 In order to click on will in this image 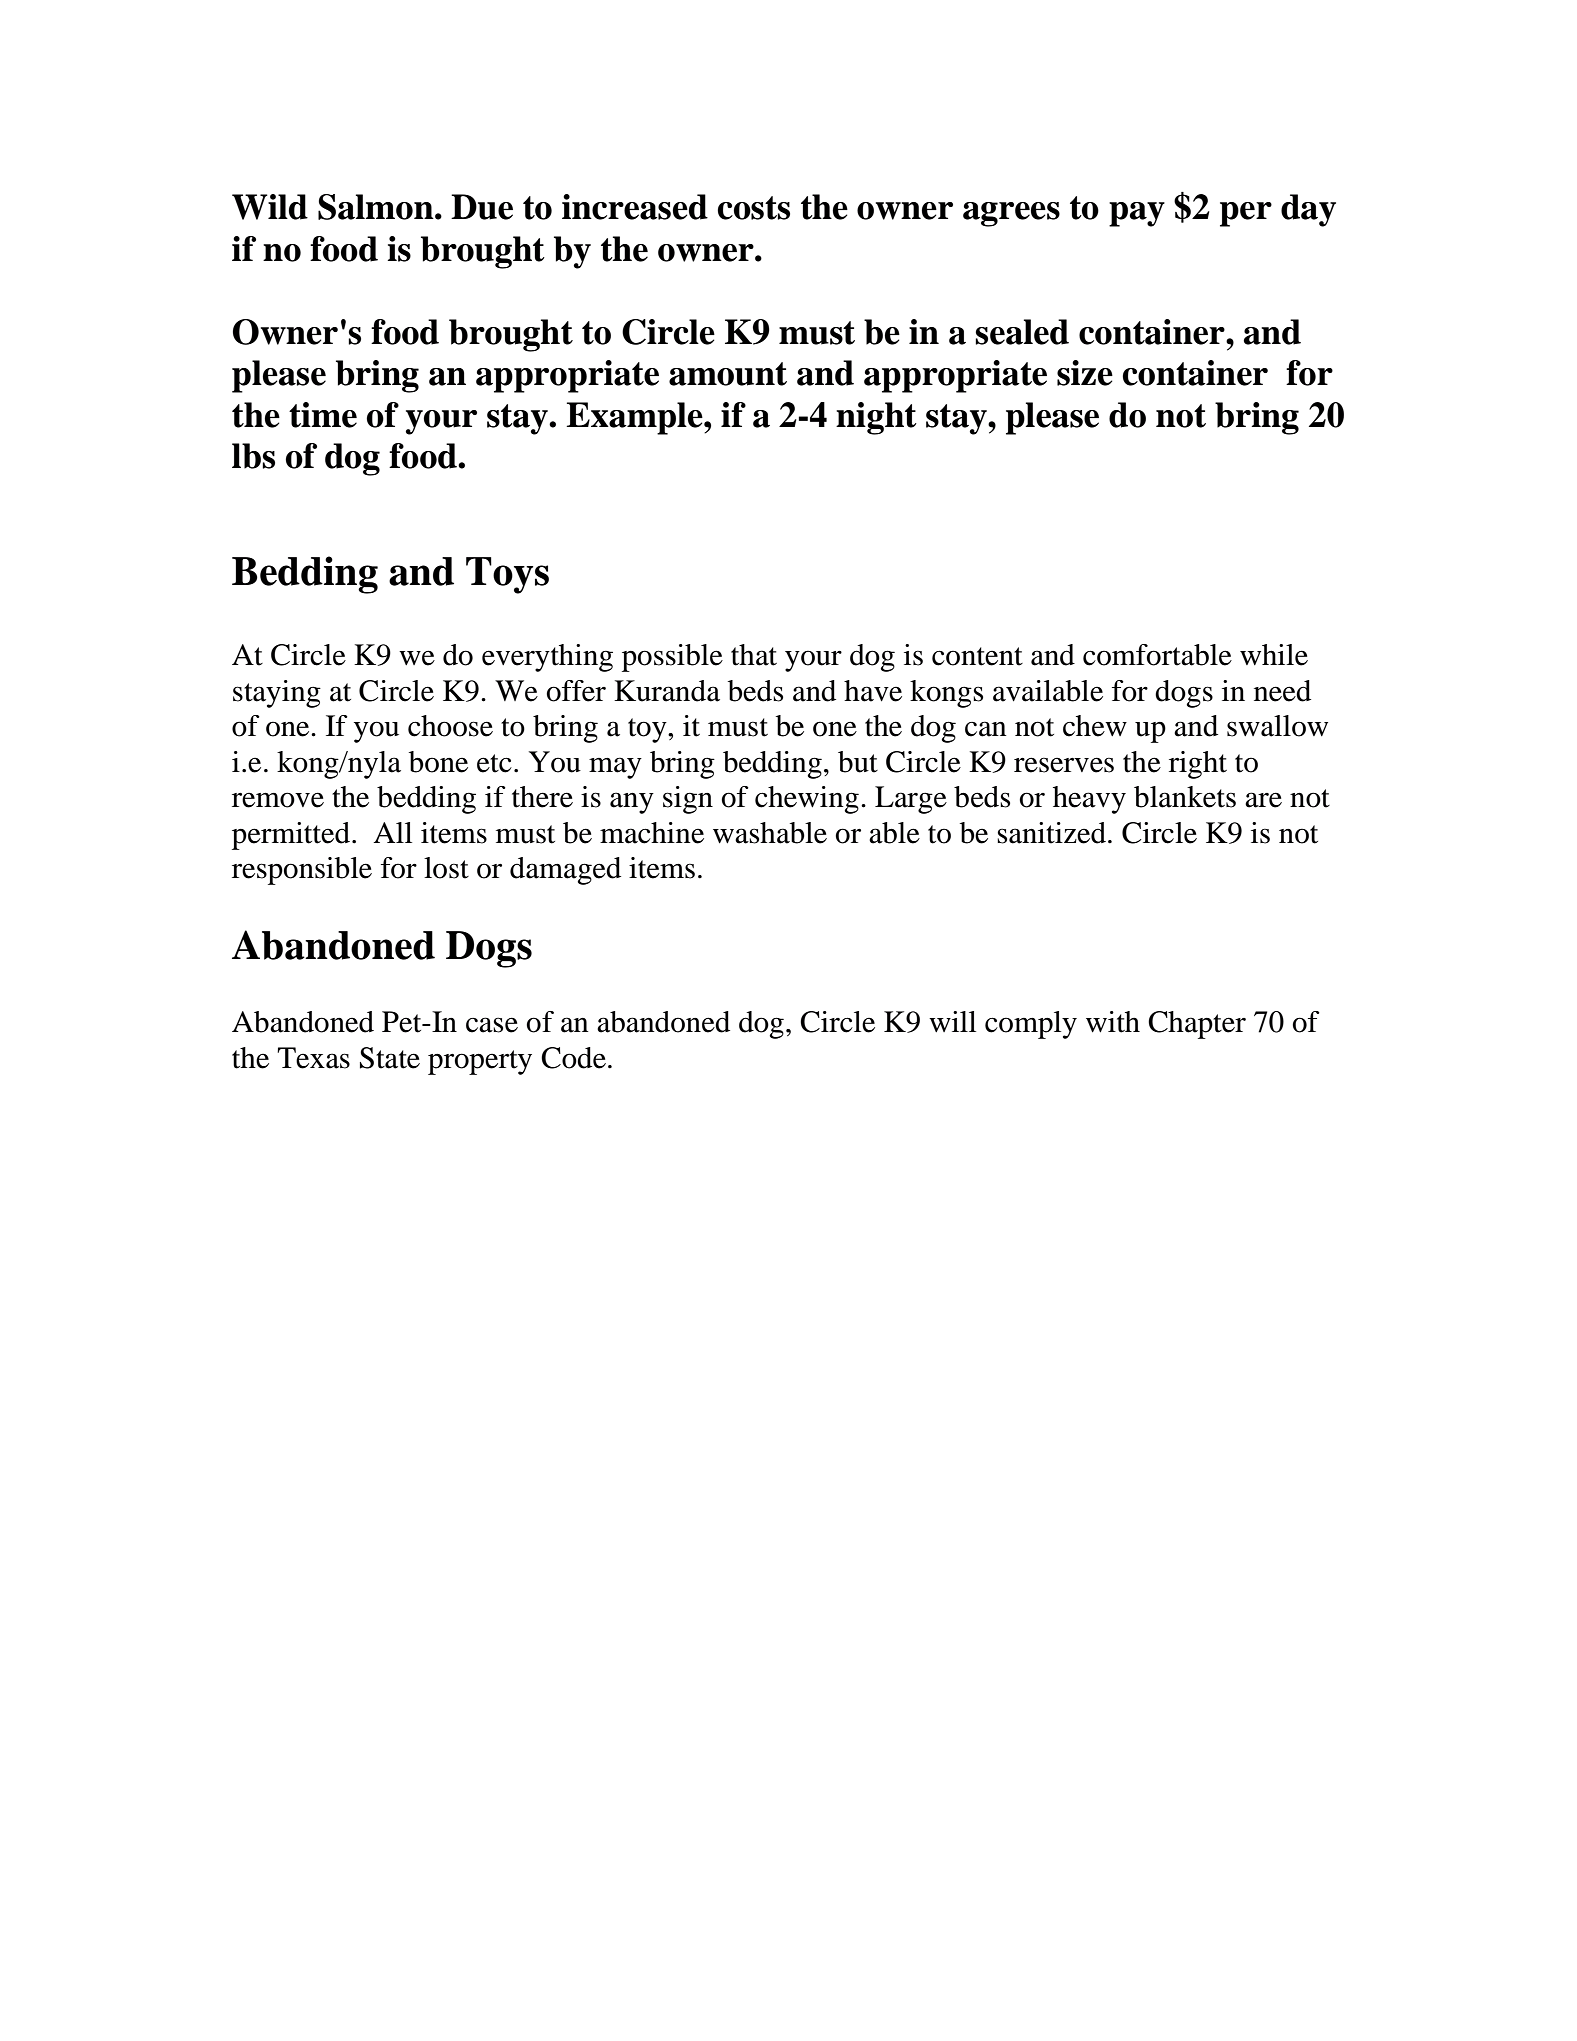, I will do `click(952, 1021)`.
